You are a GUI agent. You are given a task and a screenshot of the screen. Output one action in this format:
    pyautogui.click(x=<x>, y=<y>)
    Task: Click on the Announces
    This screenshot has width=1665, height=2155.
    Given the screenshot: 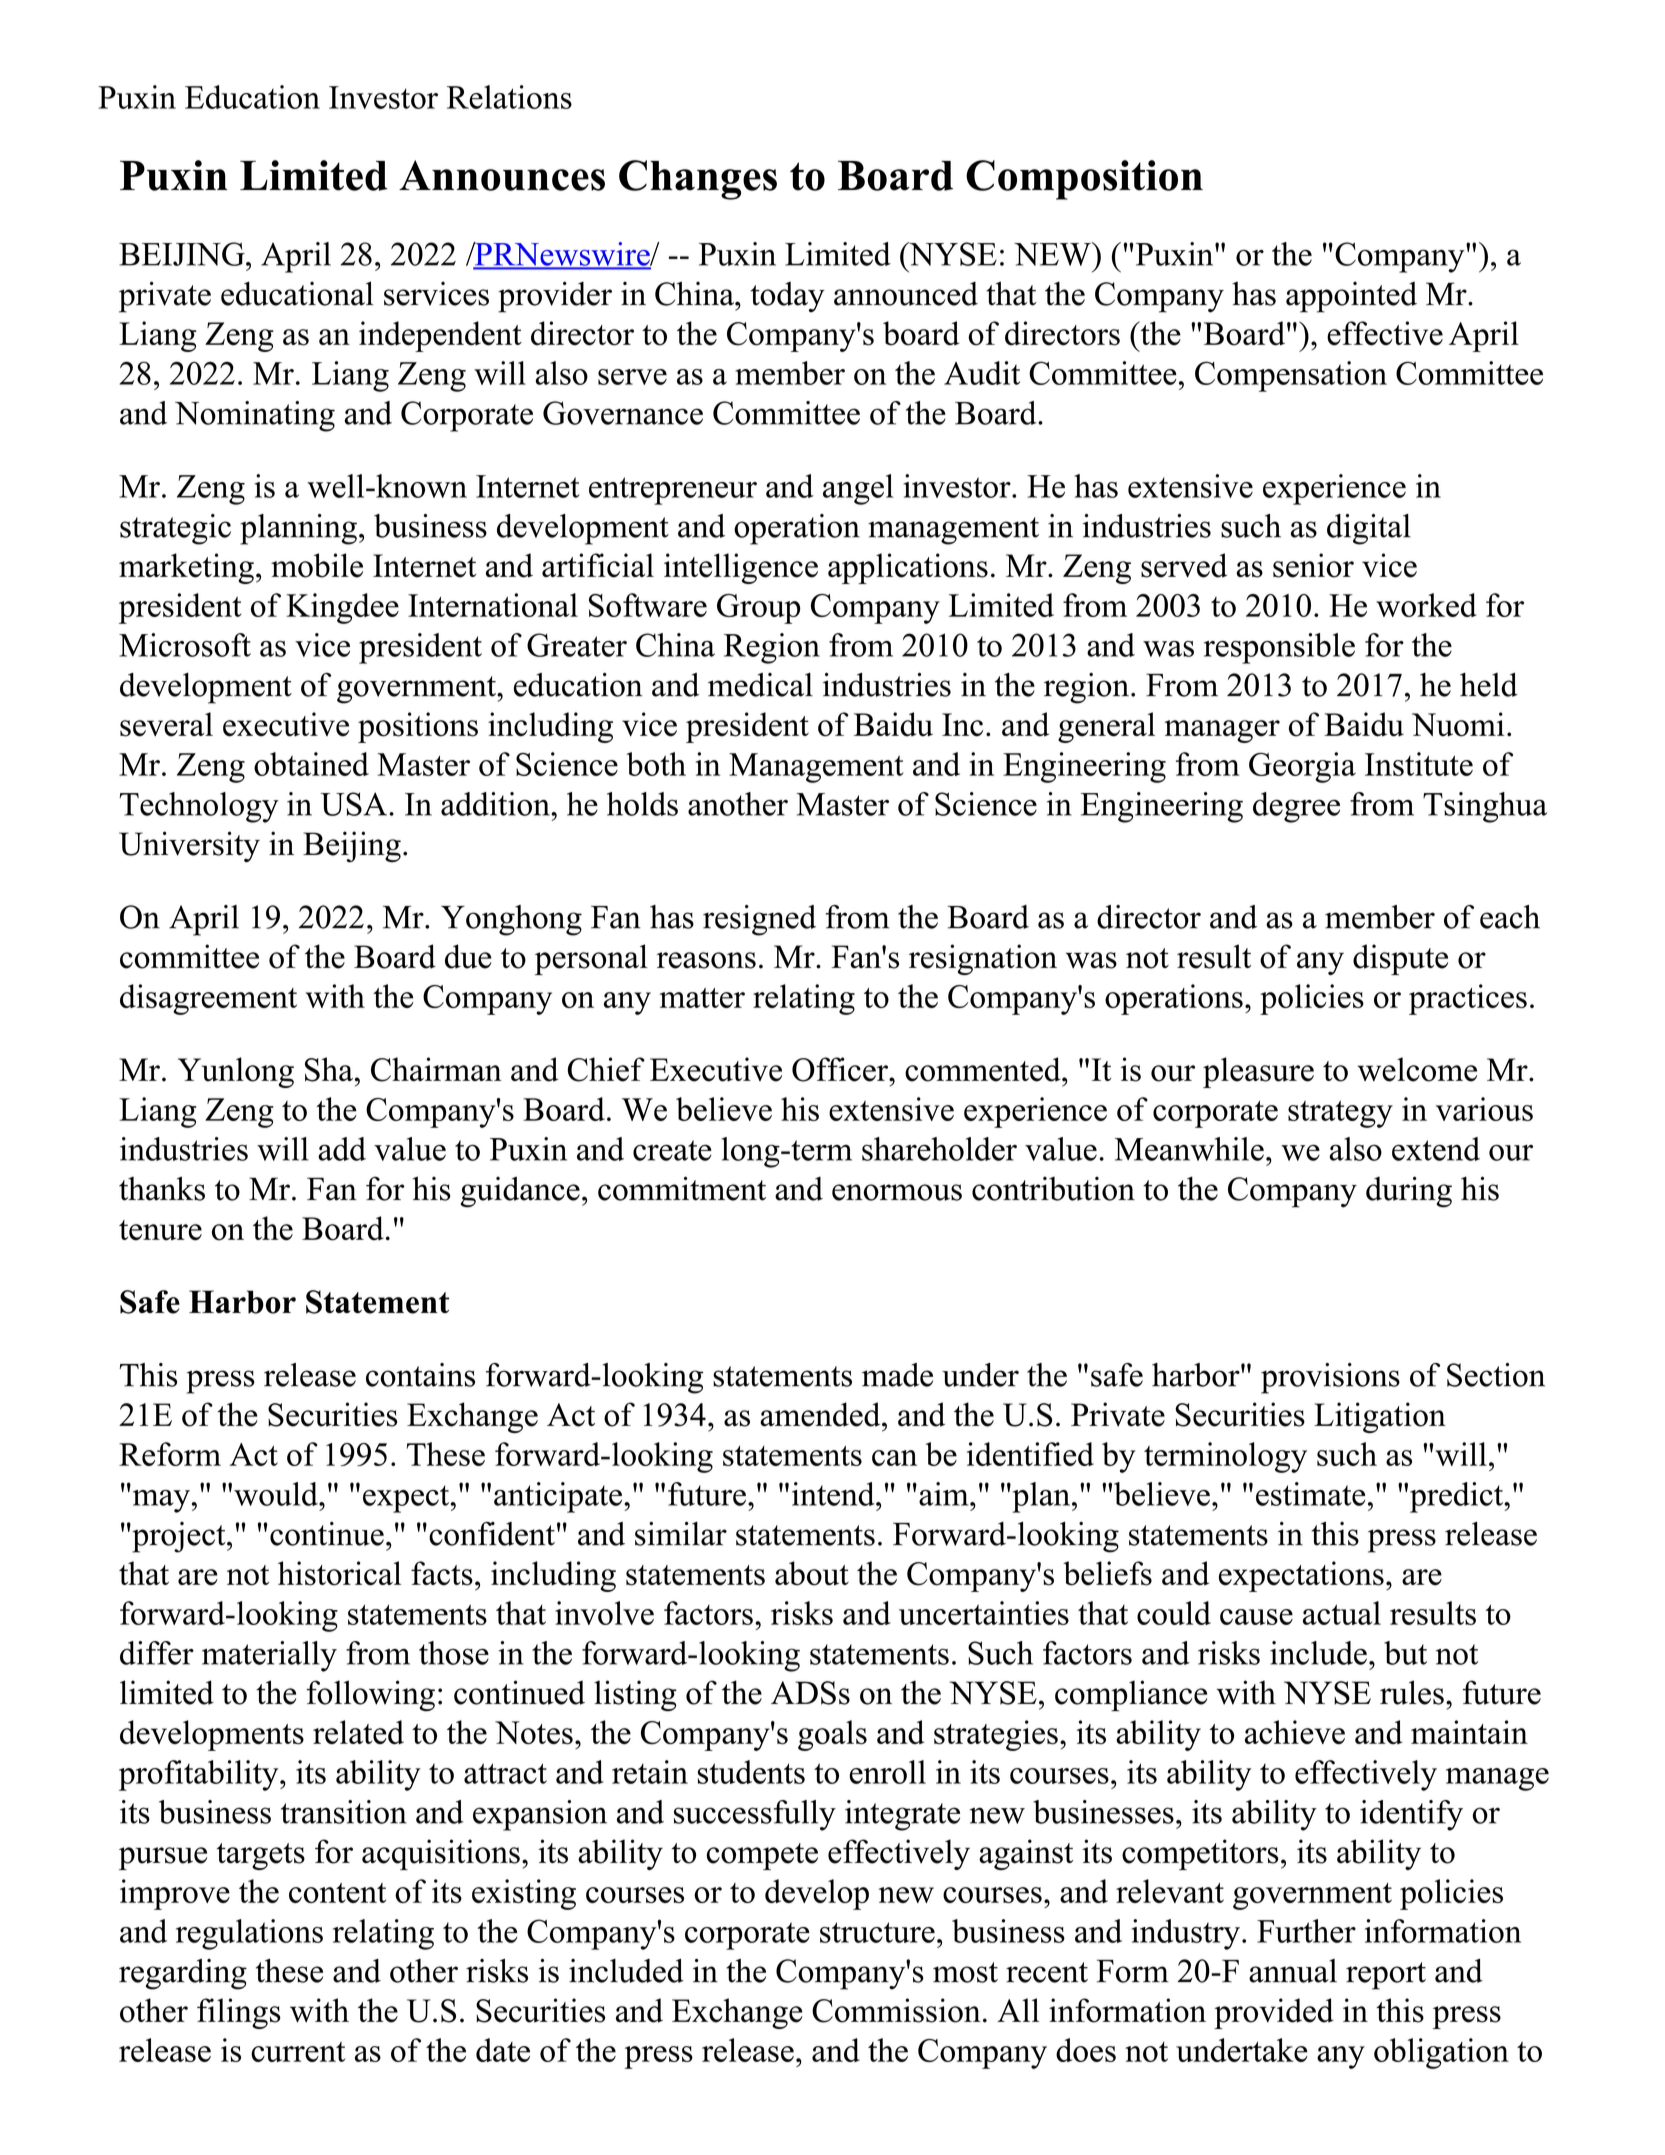 What is the action you would take?
    pyautogui.click(x=502, y=175)
